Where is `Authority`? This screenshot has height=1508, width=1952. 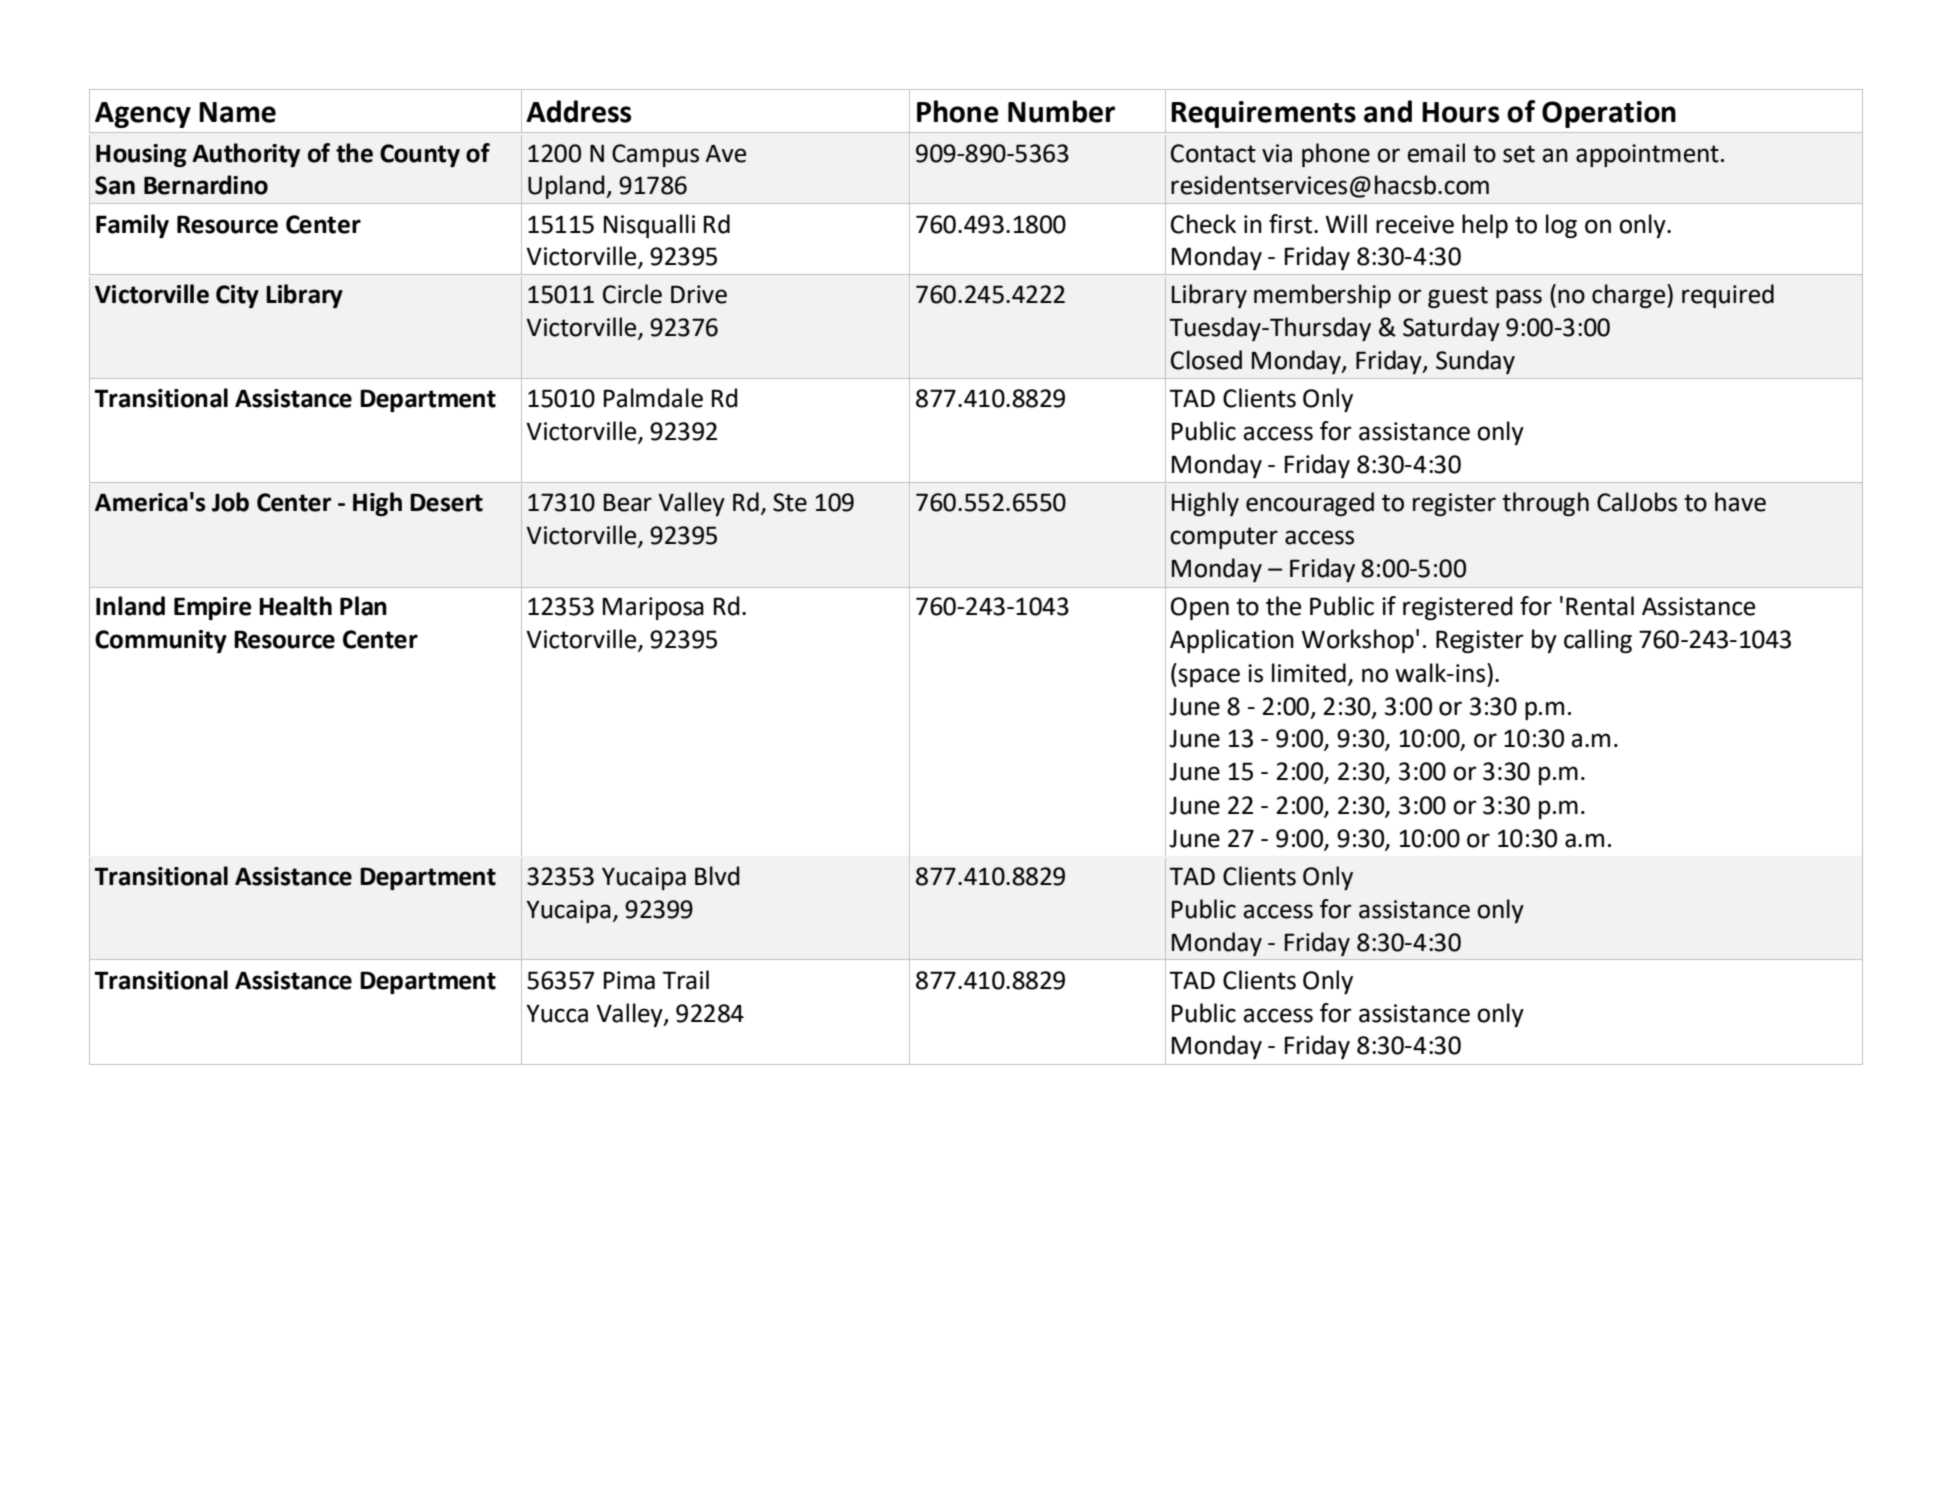
Authority is located at coordinates (246, 155).
